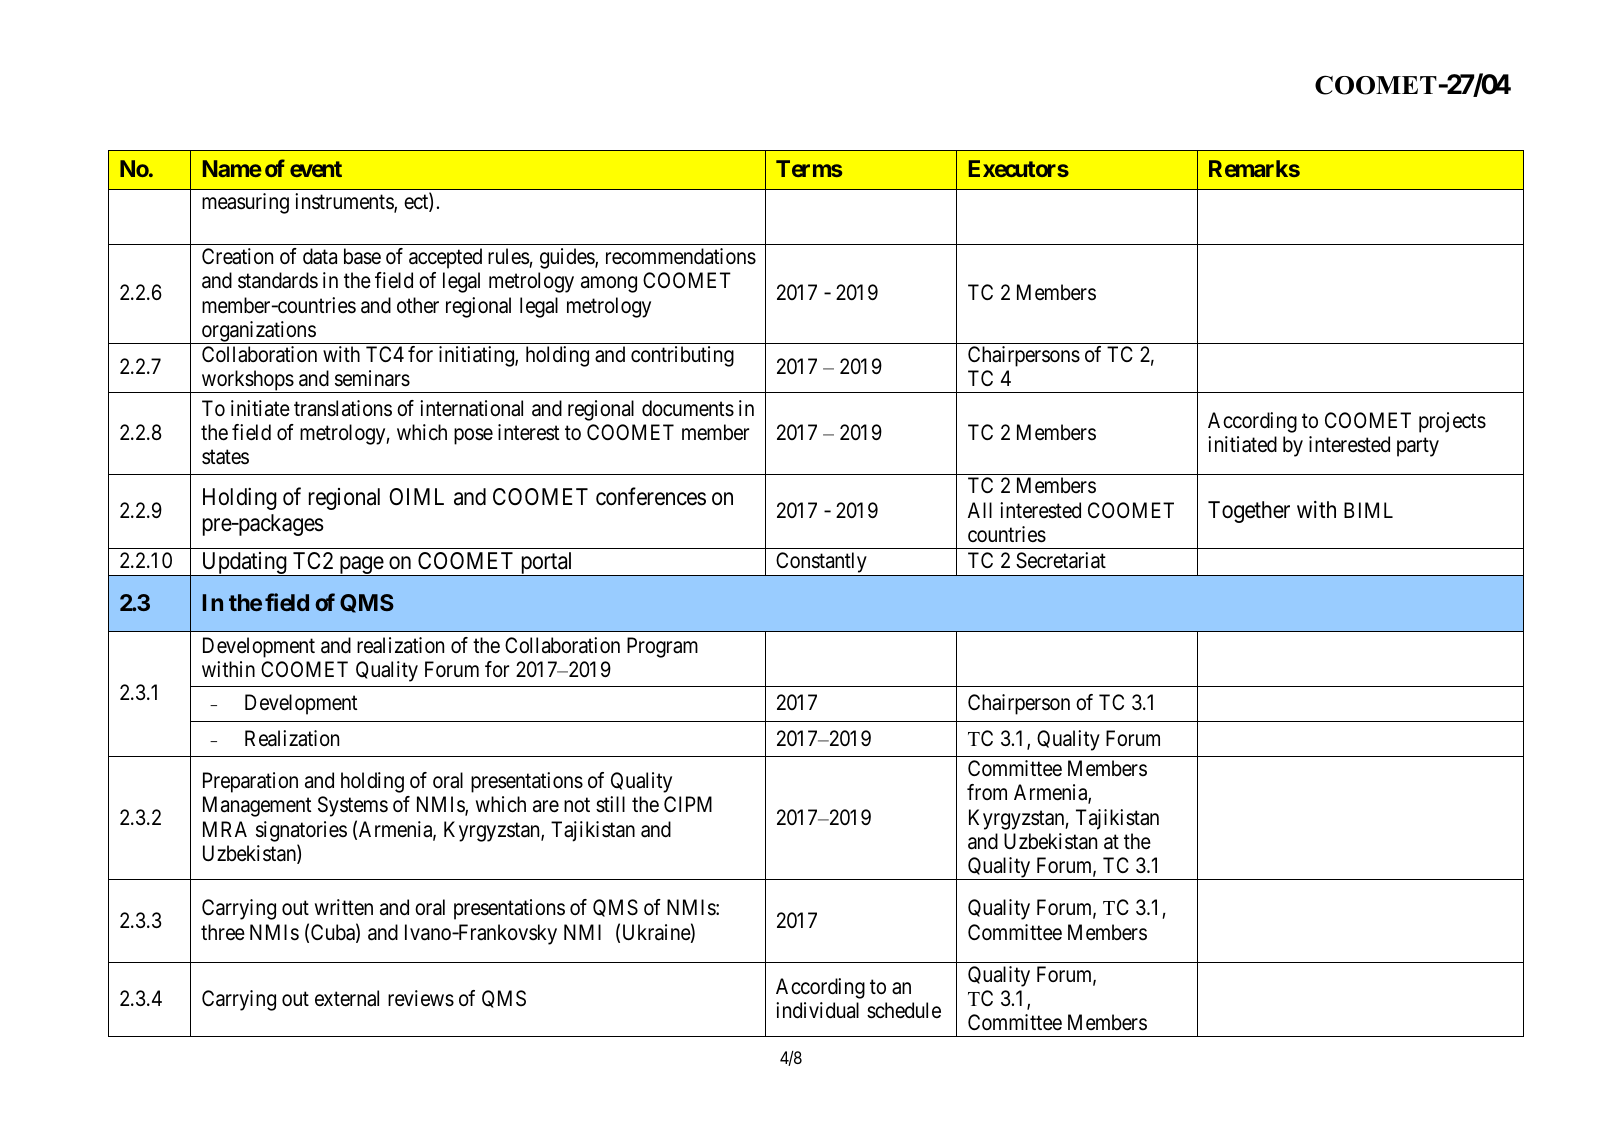 The height and width of the screenshot is (1143, 1616). Describe the element at coordinates (681, 256) in the screenshot. I see `recommendations` at that location.
